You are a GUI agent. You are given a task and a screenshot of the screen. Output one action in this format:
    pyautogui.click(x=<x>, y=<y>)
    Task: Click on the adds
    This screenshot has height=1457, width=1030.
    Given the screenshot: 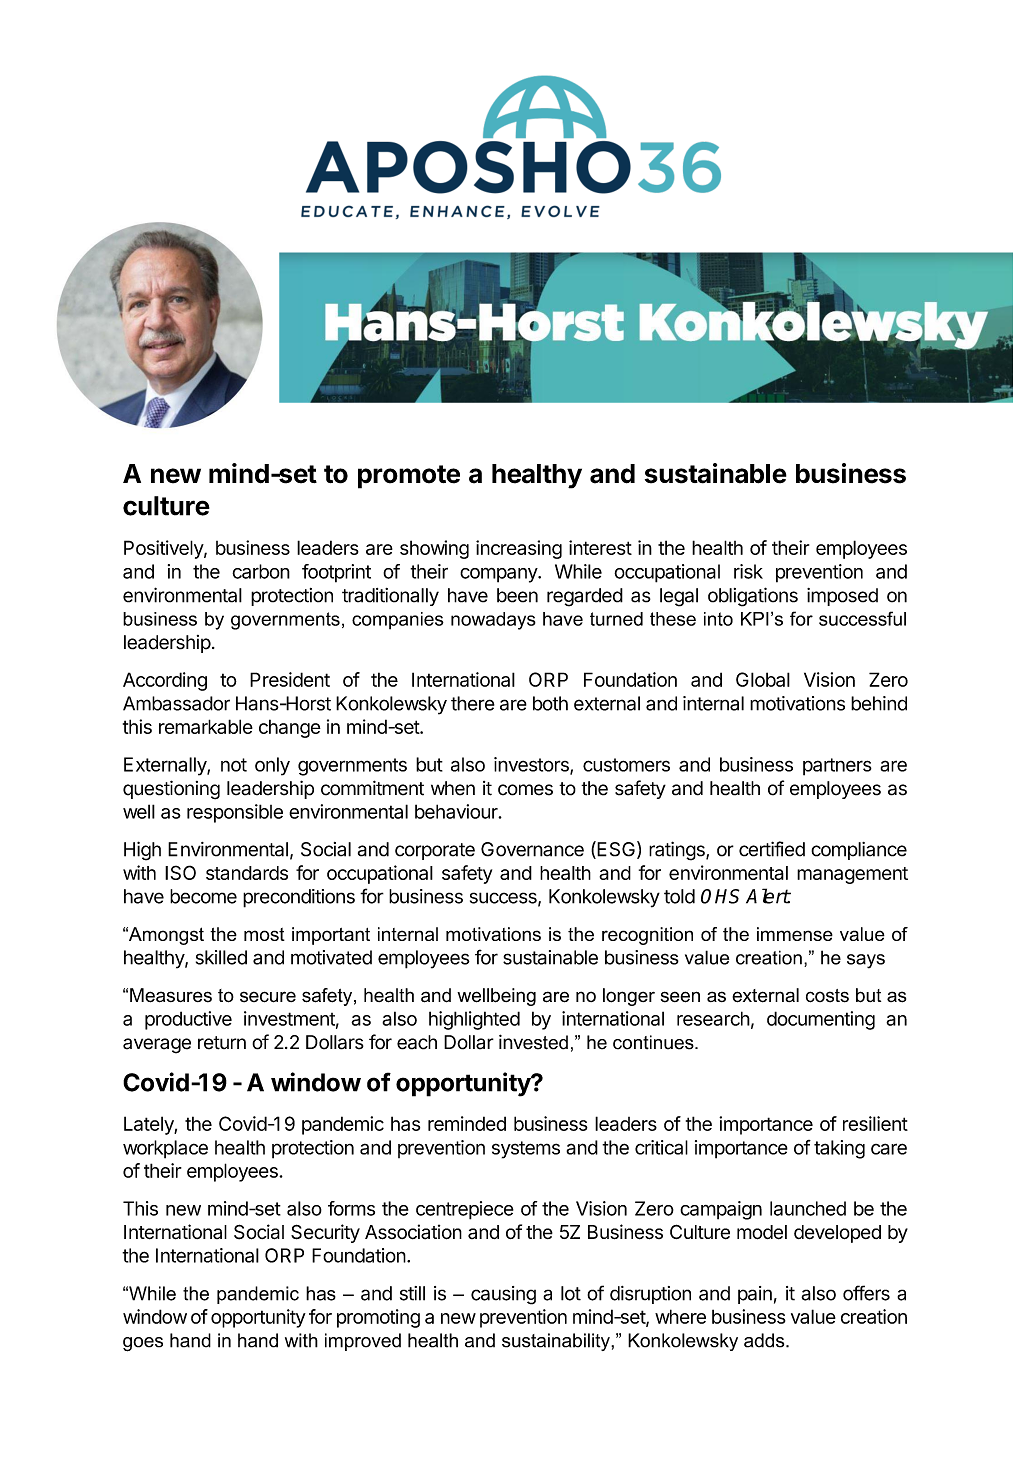 What is the action you would take?
    pyautogui.click(x=765, y=1340)
